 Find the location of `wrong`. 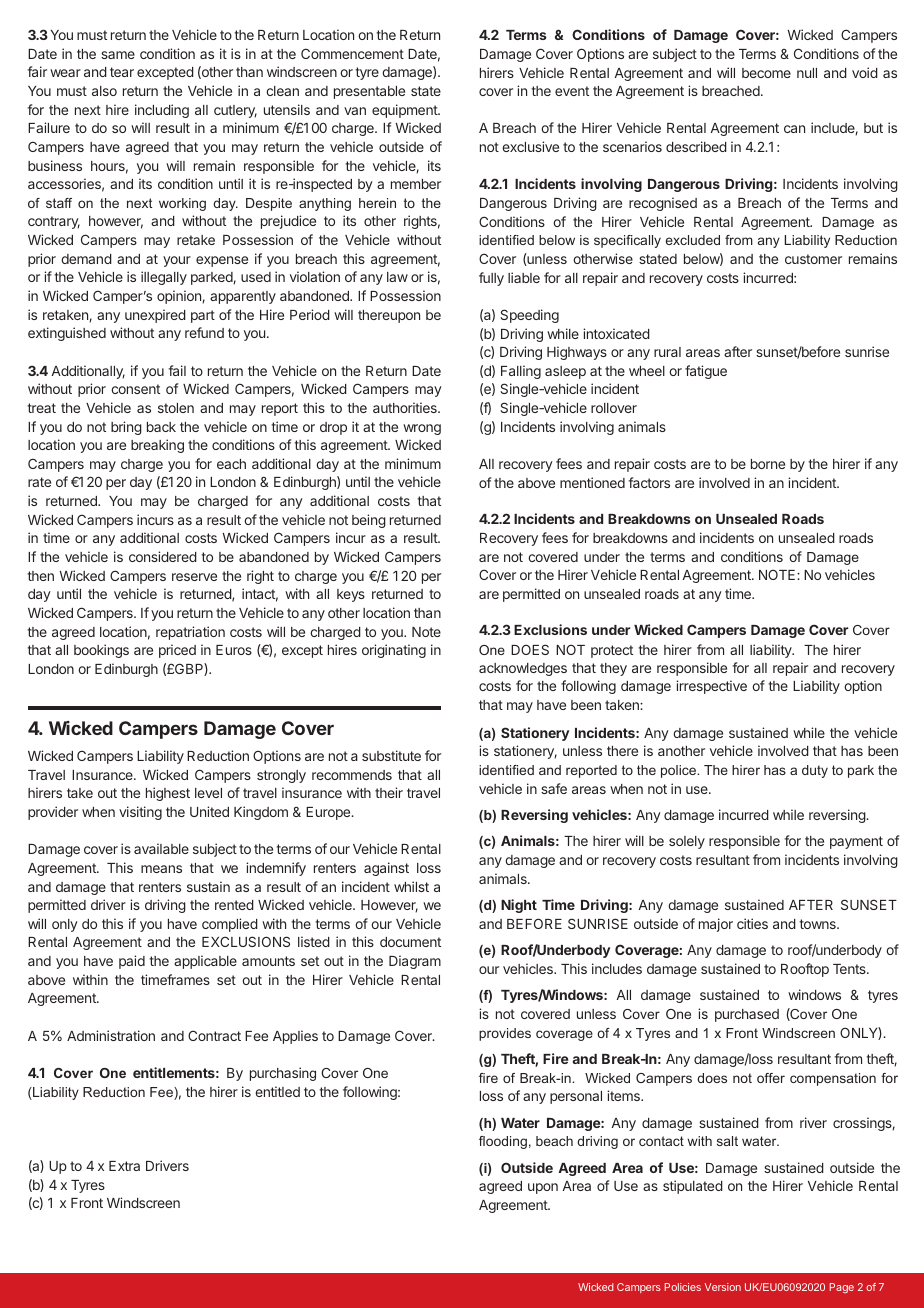

wrong is located at coordinates (422, 429).
